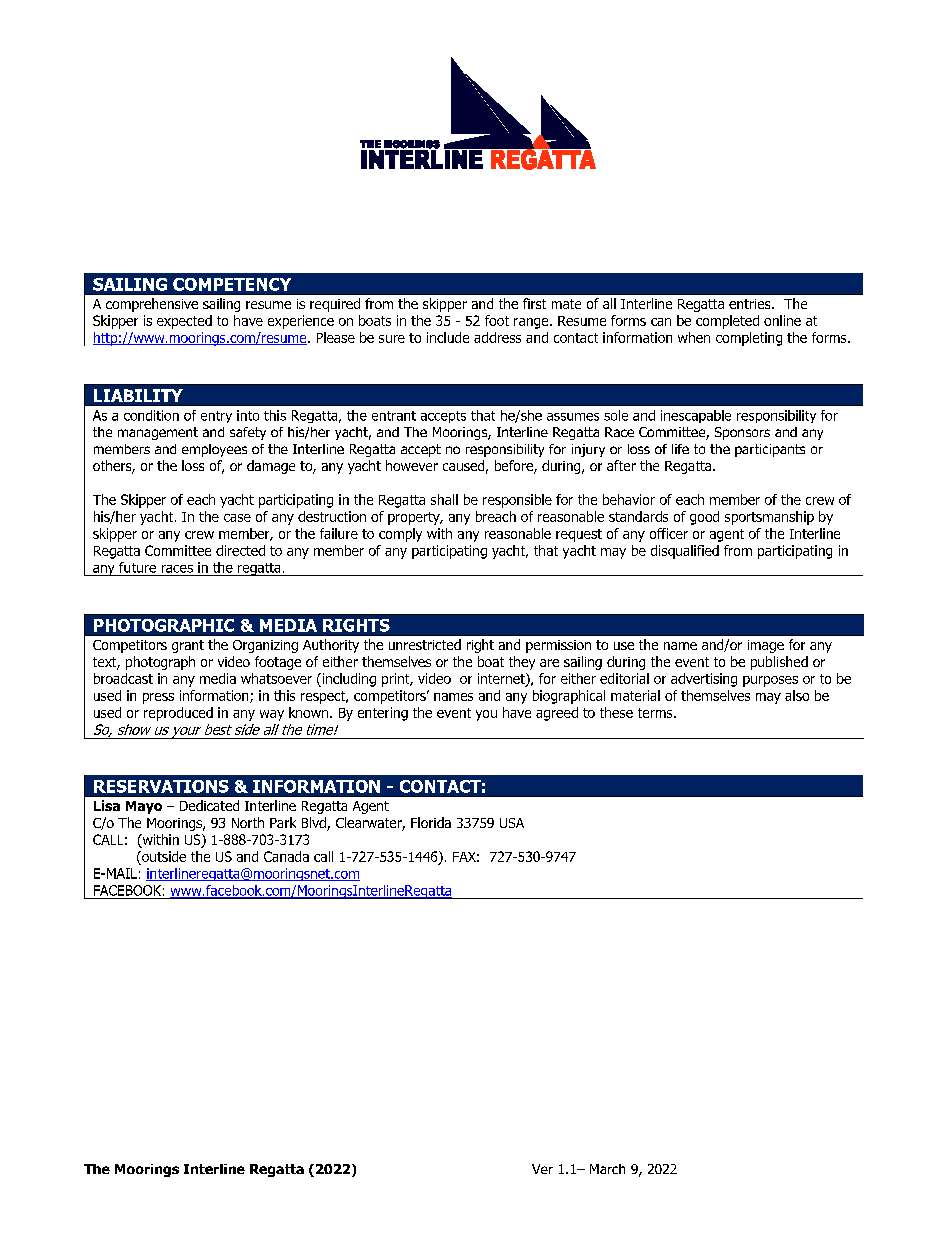 Image resolution: width=952 pixels, height=1233 pixels. I want to click on March, so click(607, 1169).
